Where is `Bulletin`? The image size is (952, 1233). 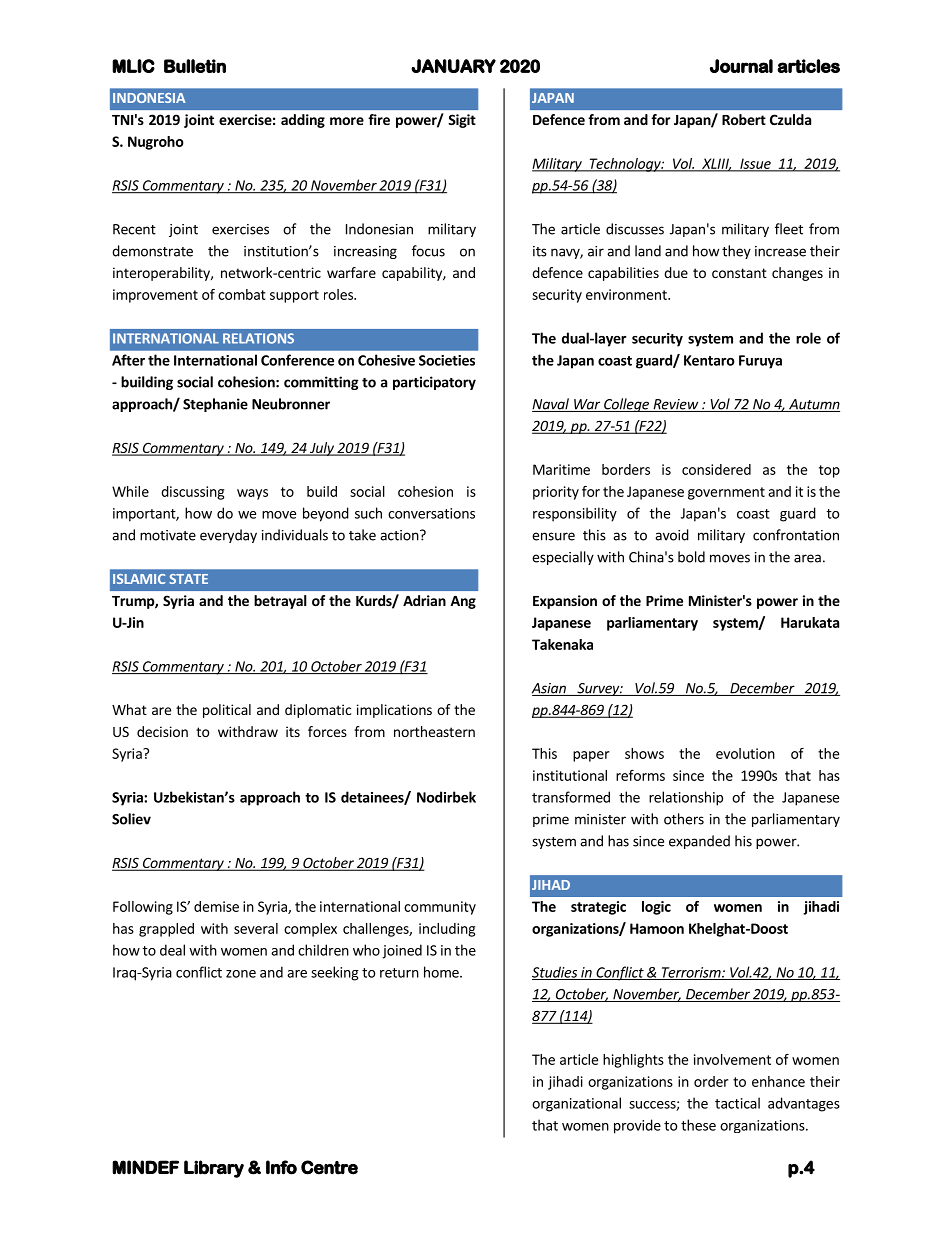 Bulletin is located at coordinates (195, 66).
